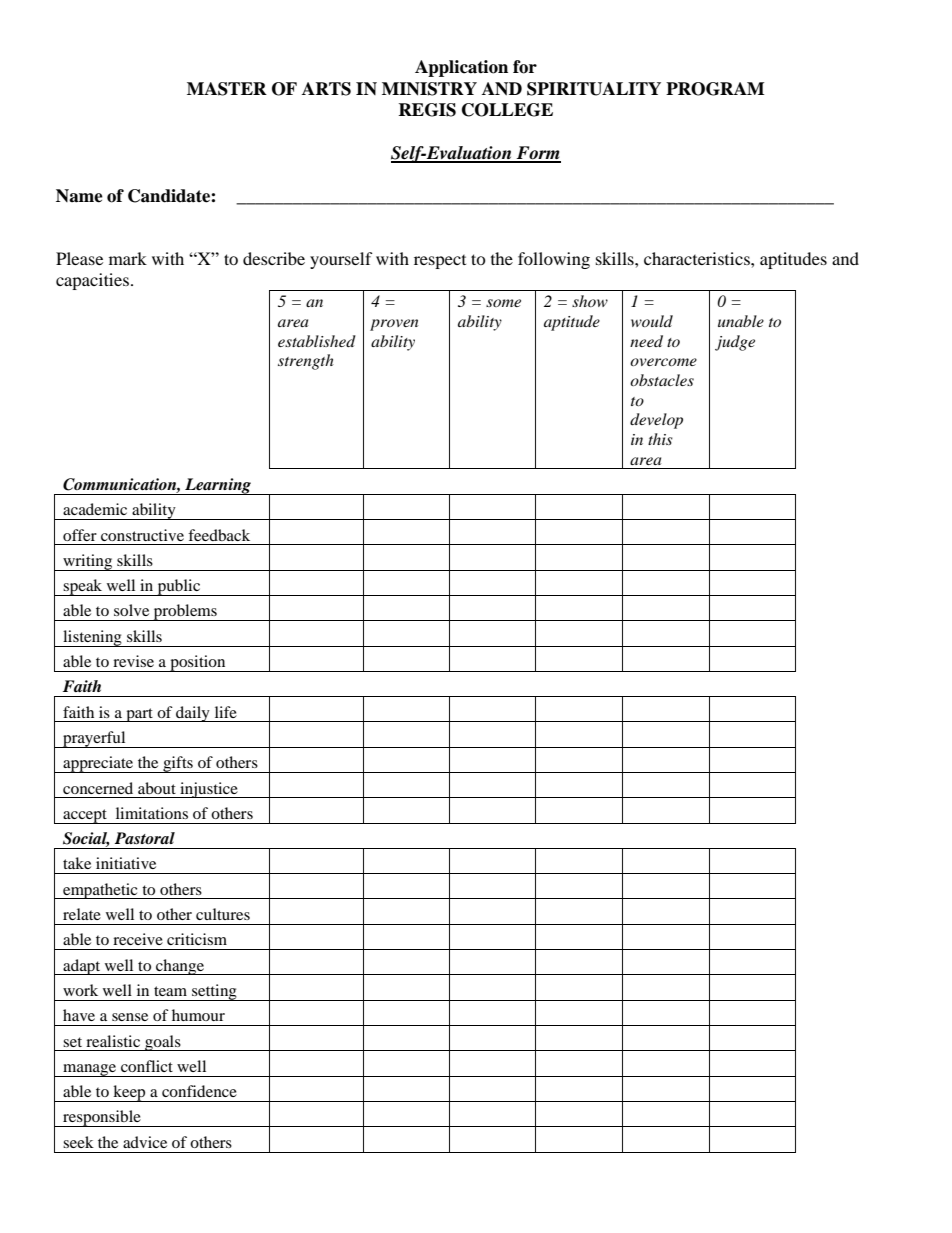 The width and height of the document is (952, 1233). I want to click on keep, so click(129, 1093).
